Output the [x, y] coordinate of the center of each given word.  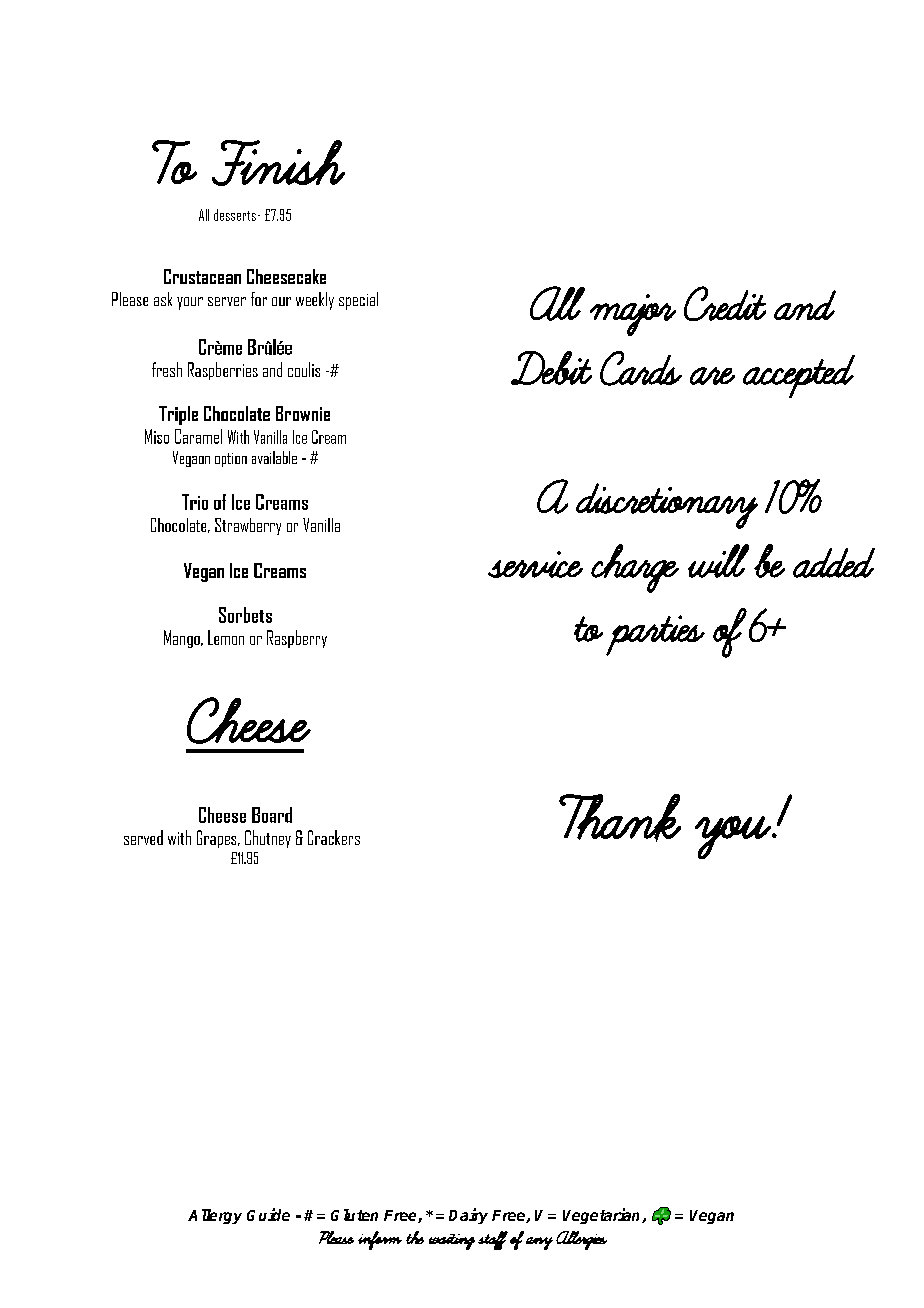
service [535, 564]
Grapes [218, 839]
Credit [725, 303]
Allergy [215, 1216]
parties [655, 635]
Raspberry [297, 639]
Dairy [468, 1216]
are [712, 376]
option [231, 460]
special [358, 301]
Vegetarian [603, 1216]
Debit [551, 368]
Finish [278, 163]
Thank [620, 817]
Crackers [334, 837]
